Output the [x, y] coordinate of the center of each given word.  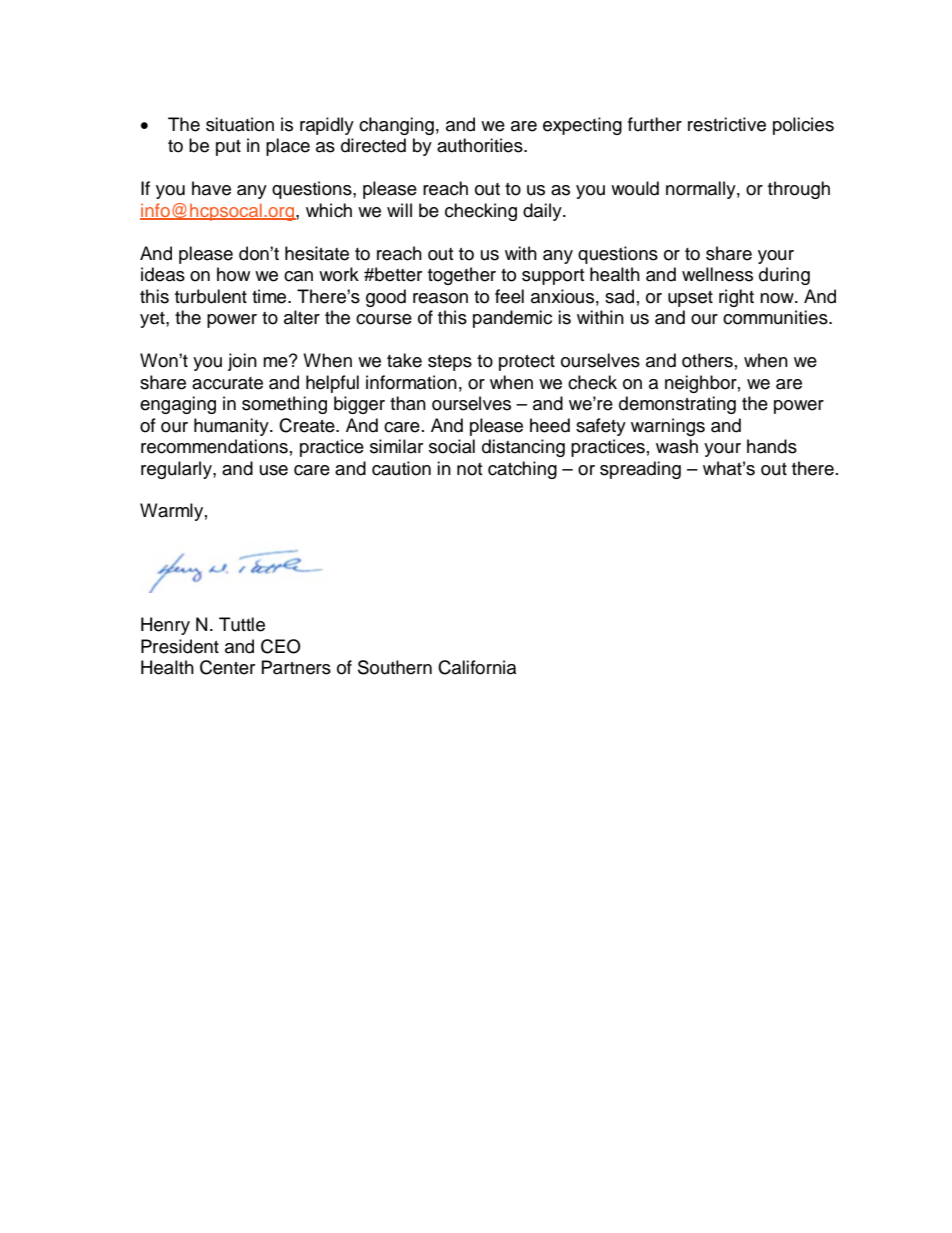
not [469, 469]
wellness [717, 274]
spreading [640, 470]
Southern [395, 667]
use [274, 470]
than [408, 403]
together [462, 276]
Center [227, 667]
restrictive [727, 124]
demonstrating [677, 405]
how [233, 274]
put [228, 148]
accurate [227, 383]
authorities [481, 145]
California [477, 667]
